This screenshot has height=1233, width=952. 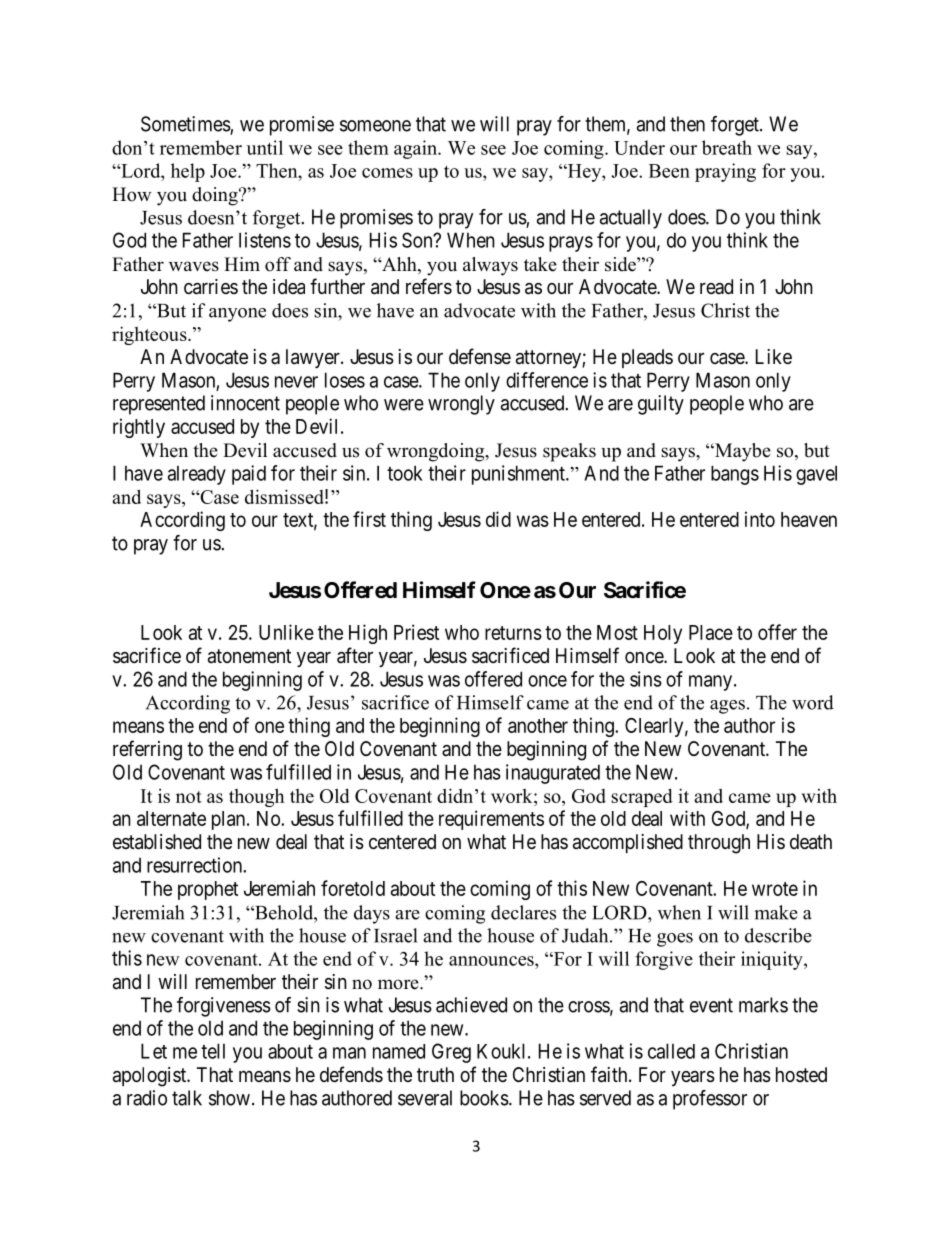 I want to click on tell, so click(x=213, y=1051).
